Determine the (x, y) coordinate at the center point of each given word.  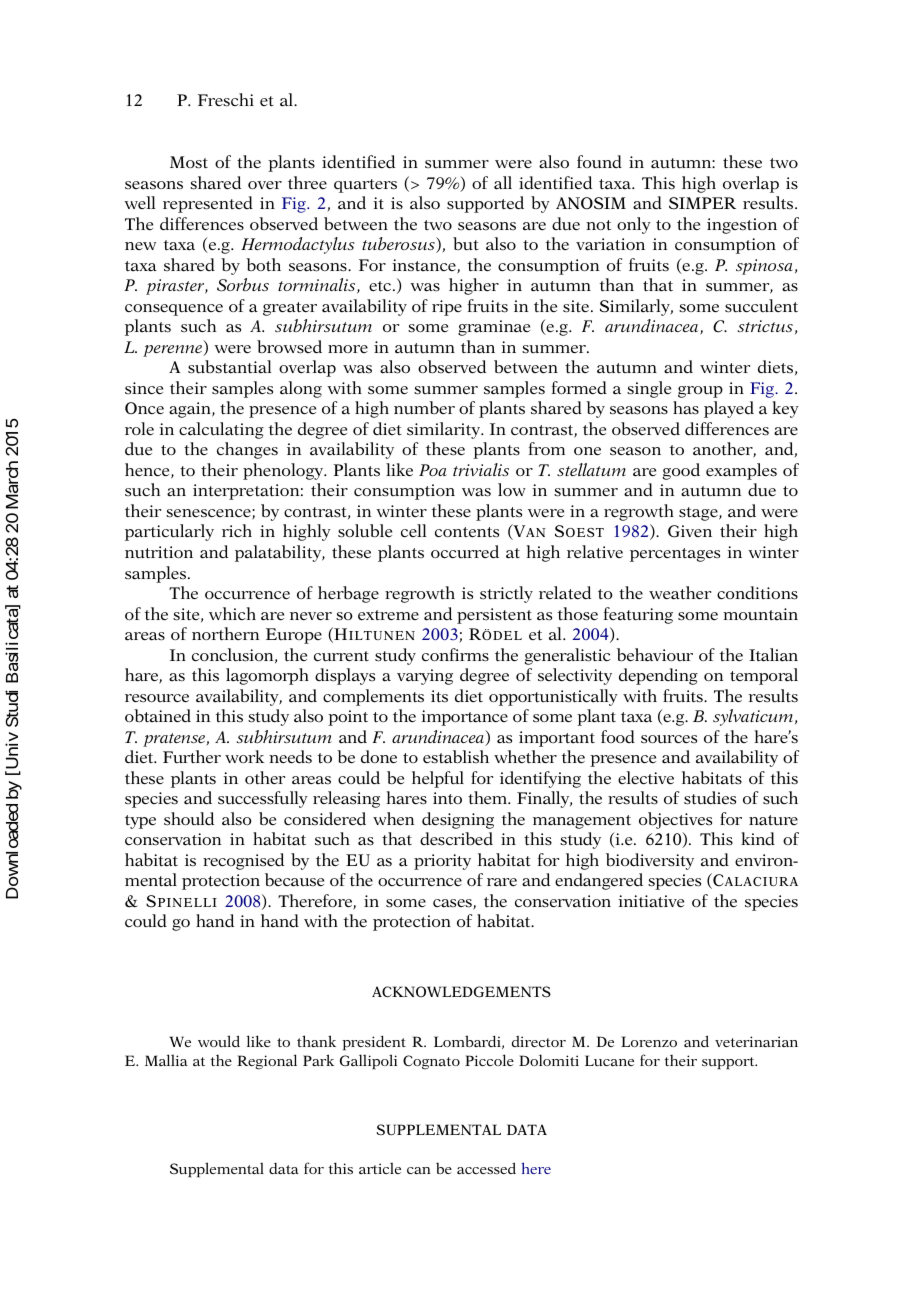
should (189, 819)
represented (208, 204)
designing (458, 820)
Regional (267, 1062)
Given (690, 531)
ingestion (742, 226)
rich (237, 530)
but (466, 244)
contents (467, 532)
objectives (675, 820)
